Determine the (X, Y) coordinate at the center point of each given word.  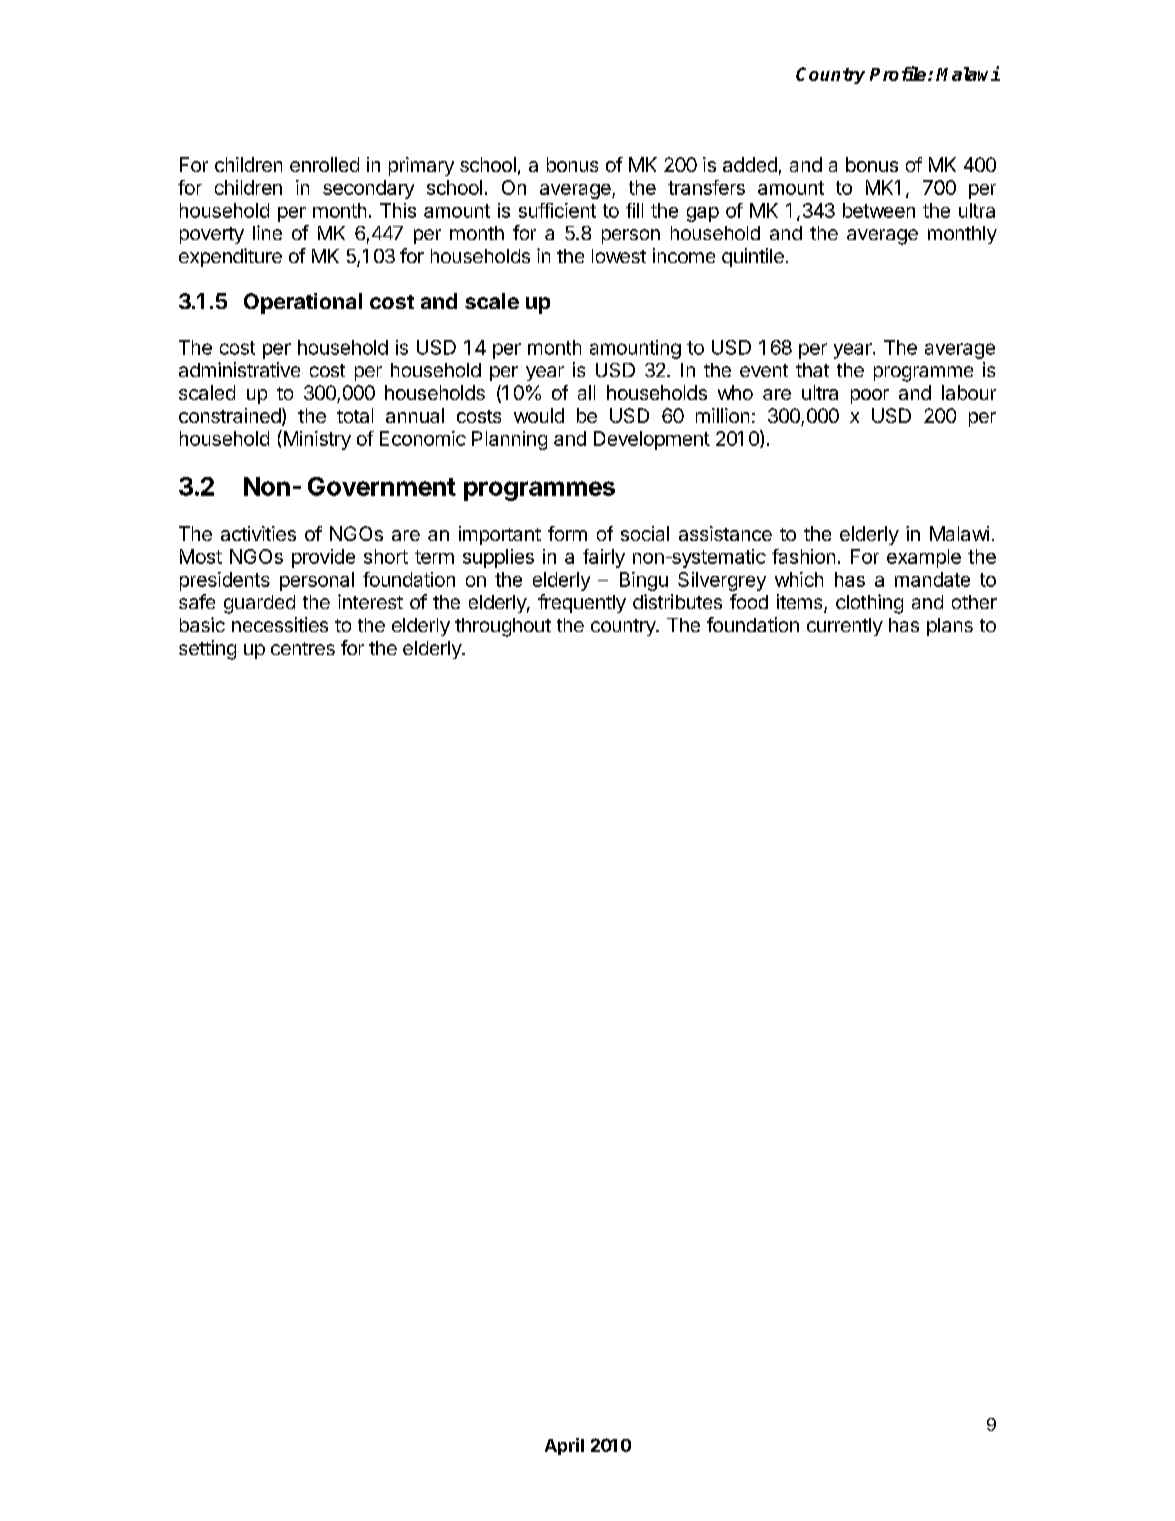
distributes (677, 601)
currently (845, 627)
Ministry (316, 440)
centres (303, 648)
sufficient (557, 210)
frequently (582, 603)
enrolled (324, 164)
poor (870, 396)
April (564, 1446)
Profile (899, 73)
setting (207, 650)
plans (950, 627)
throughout (503, 627)
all (586, 392)
